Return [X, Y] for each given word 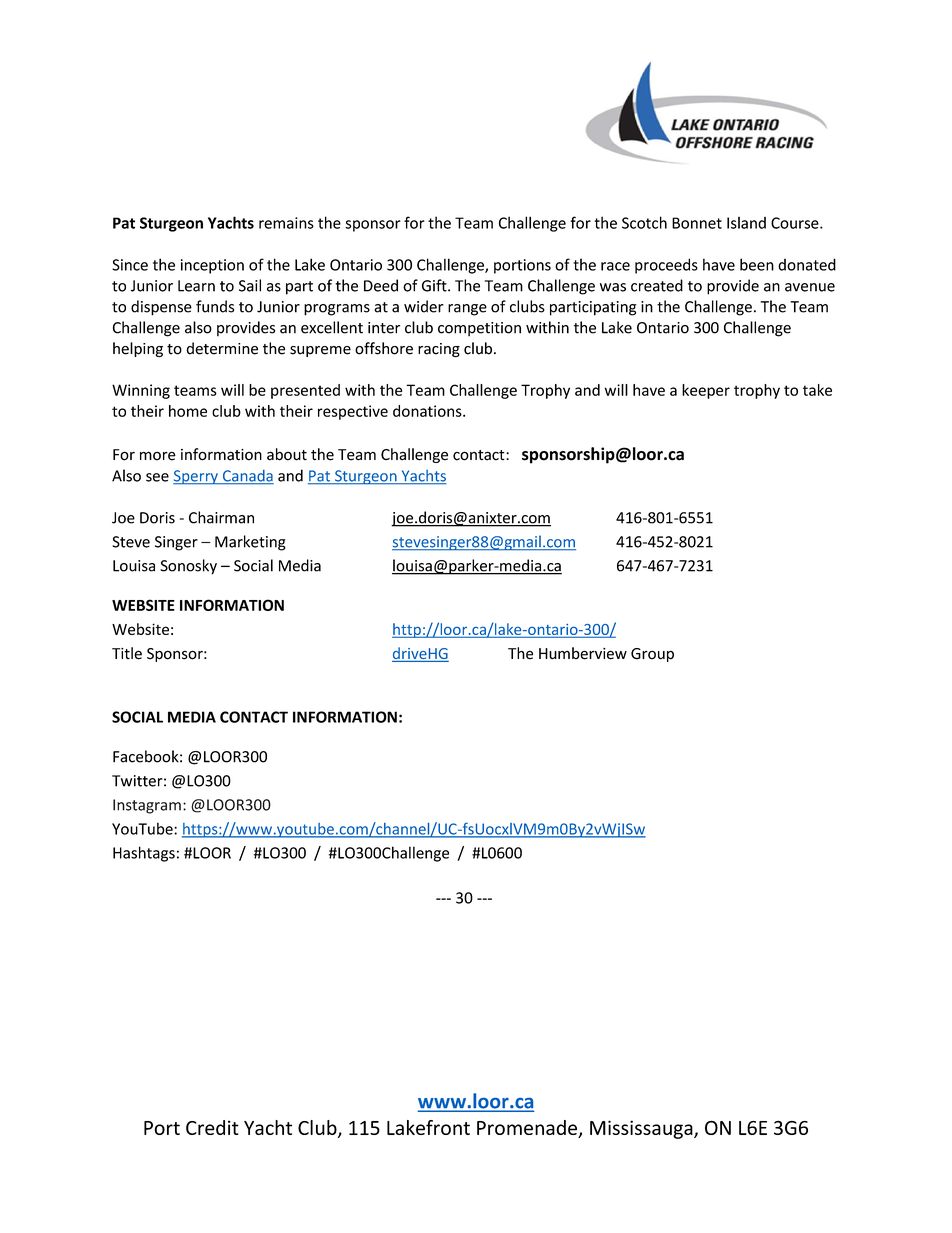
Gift [435, 285]
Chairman [221, 517]
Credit [212, 1127]
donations [428, 411]
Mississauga [642, 1129]
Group [652, 655]
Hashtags [144, 854]
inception [212, 266]
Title [127, 653]
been [757, 264]
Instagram [147, 806]
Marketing [250, 543]
